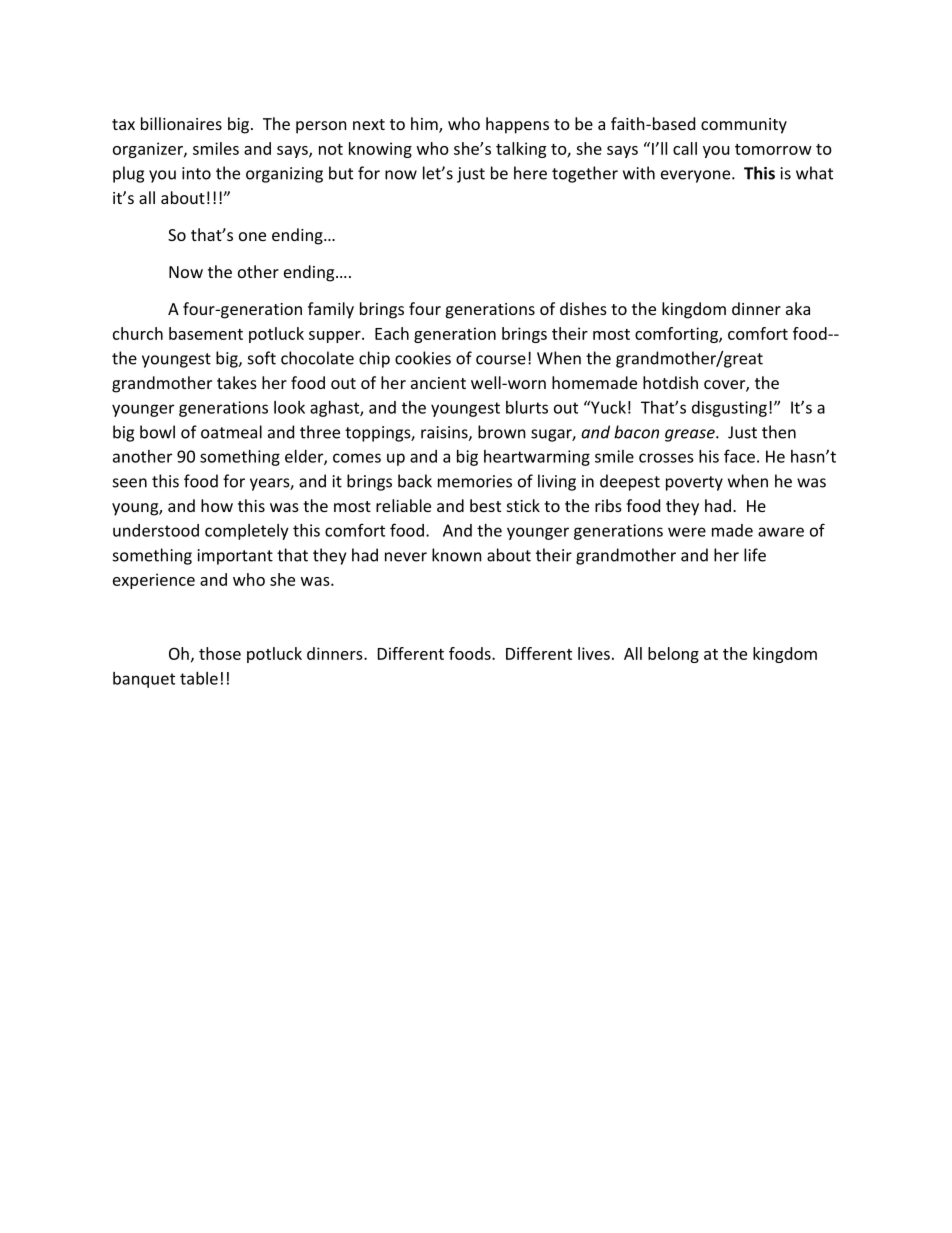 This page has height=1233, width=952. Describe the element at coordinates (181, 123) in the page. I see `billionaires` at that location.
